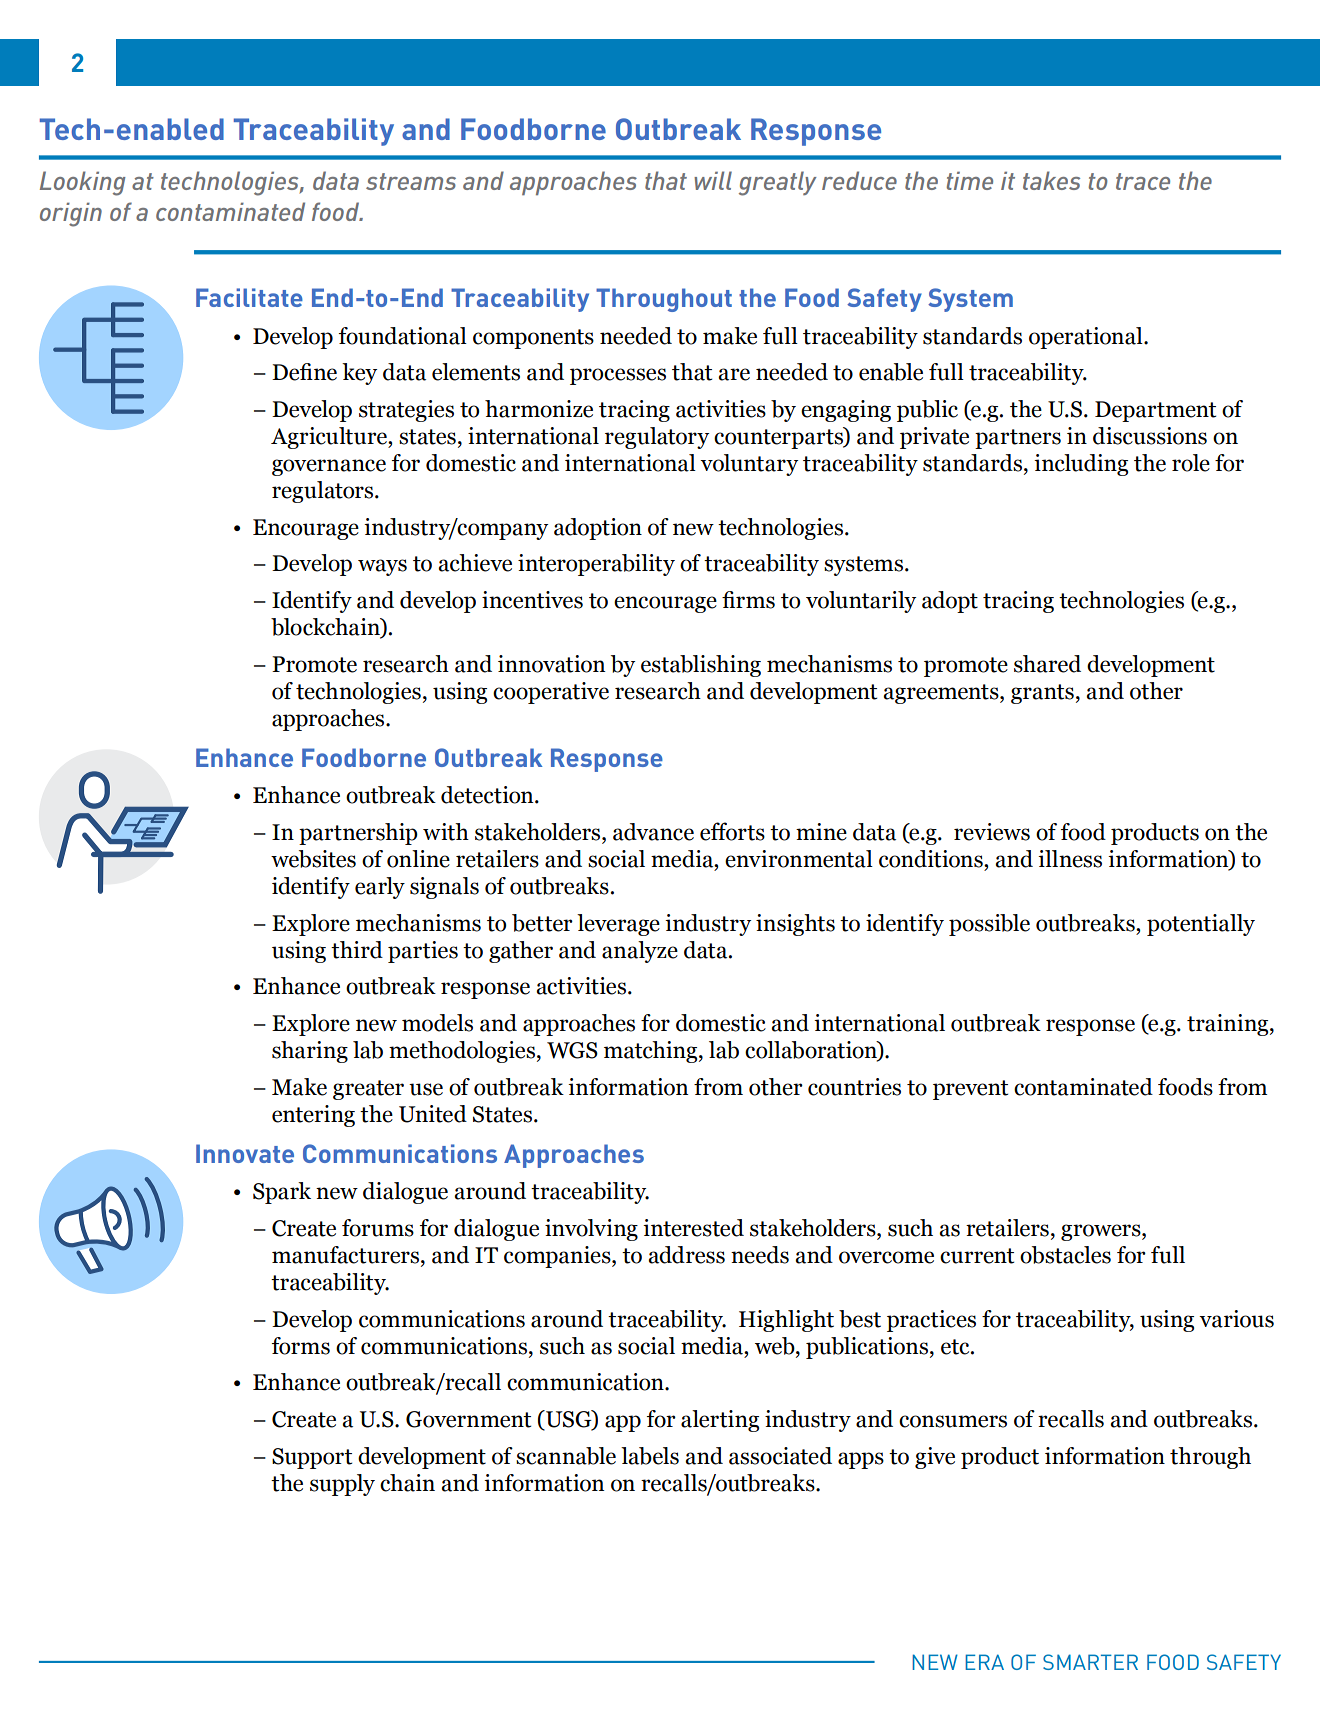  I want to click on takes, so click(1051, 180).
